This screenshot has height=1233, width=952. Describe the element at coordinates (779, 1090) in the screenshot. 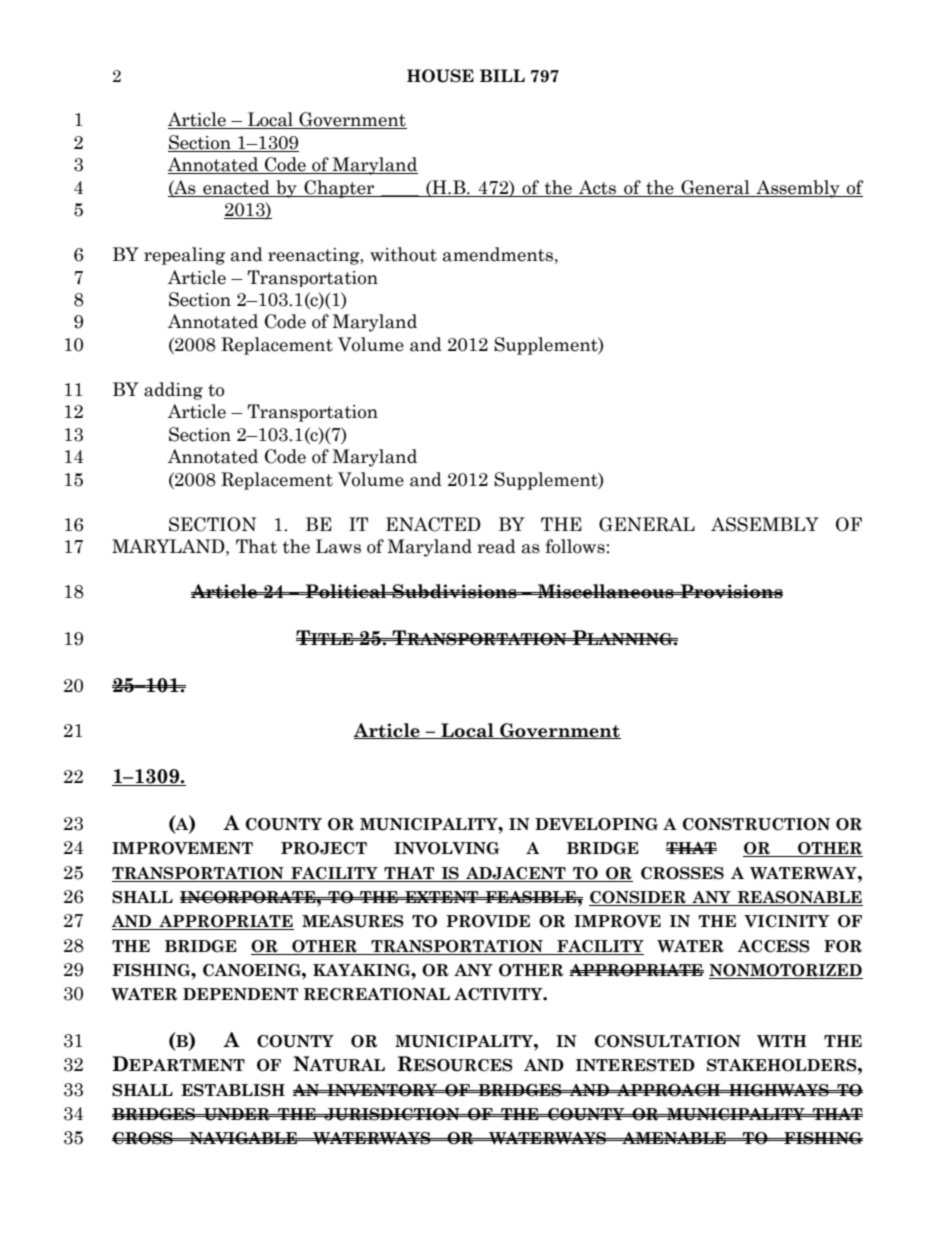

I see `HIGHWAYS` at that location.
